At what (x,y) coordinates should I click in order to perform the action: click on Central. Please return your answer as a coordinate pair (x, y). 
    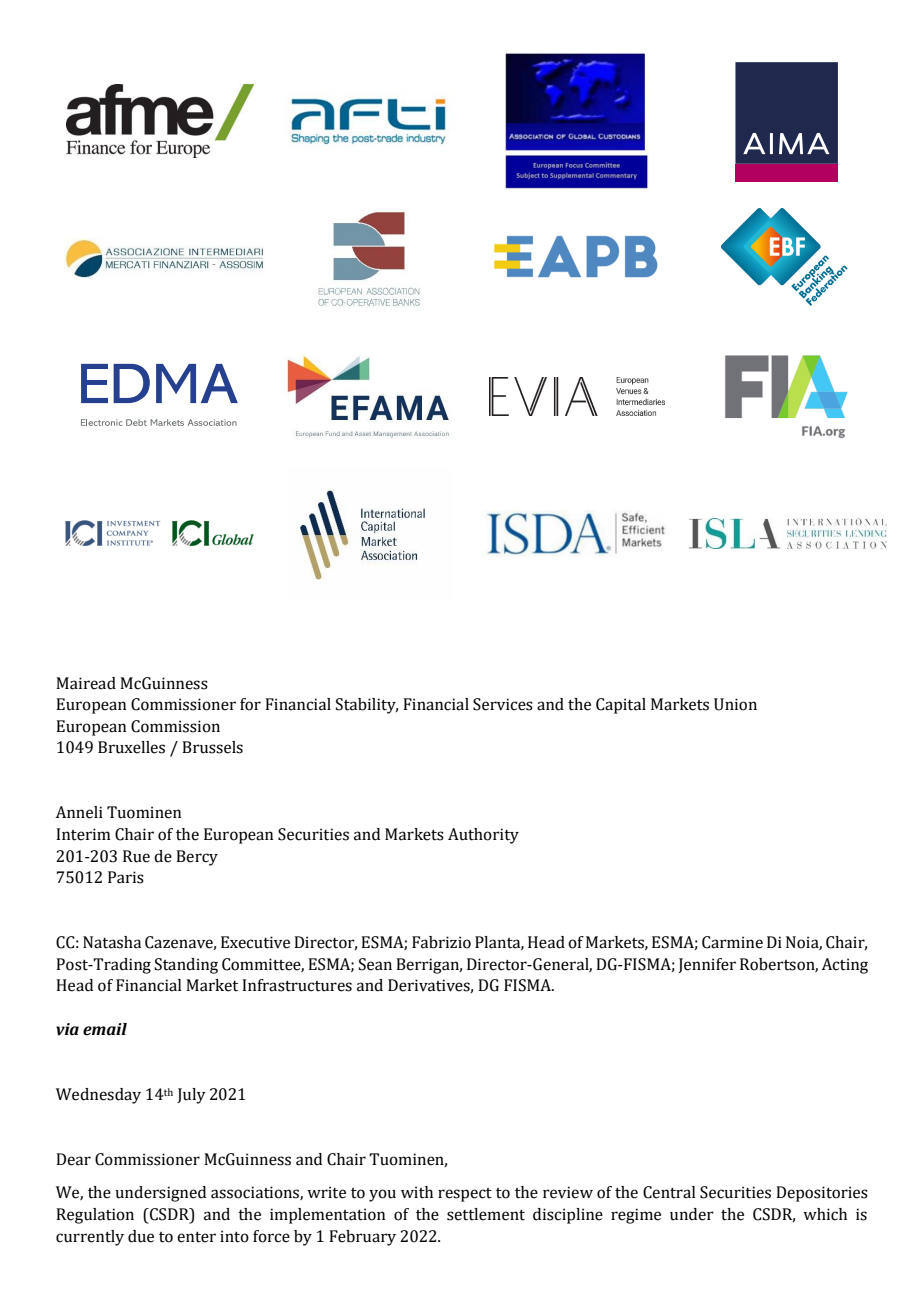
    Looking at the image, I should click on (669, 1192).
